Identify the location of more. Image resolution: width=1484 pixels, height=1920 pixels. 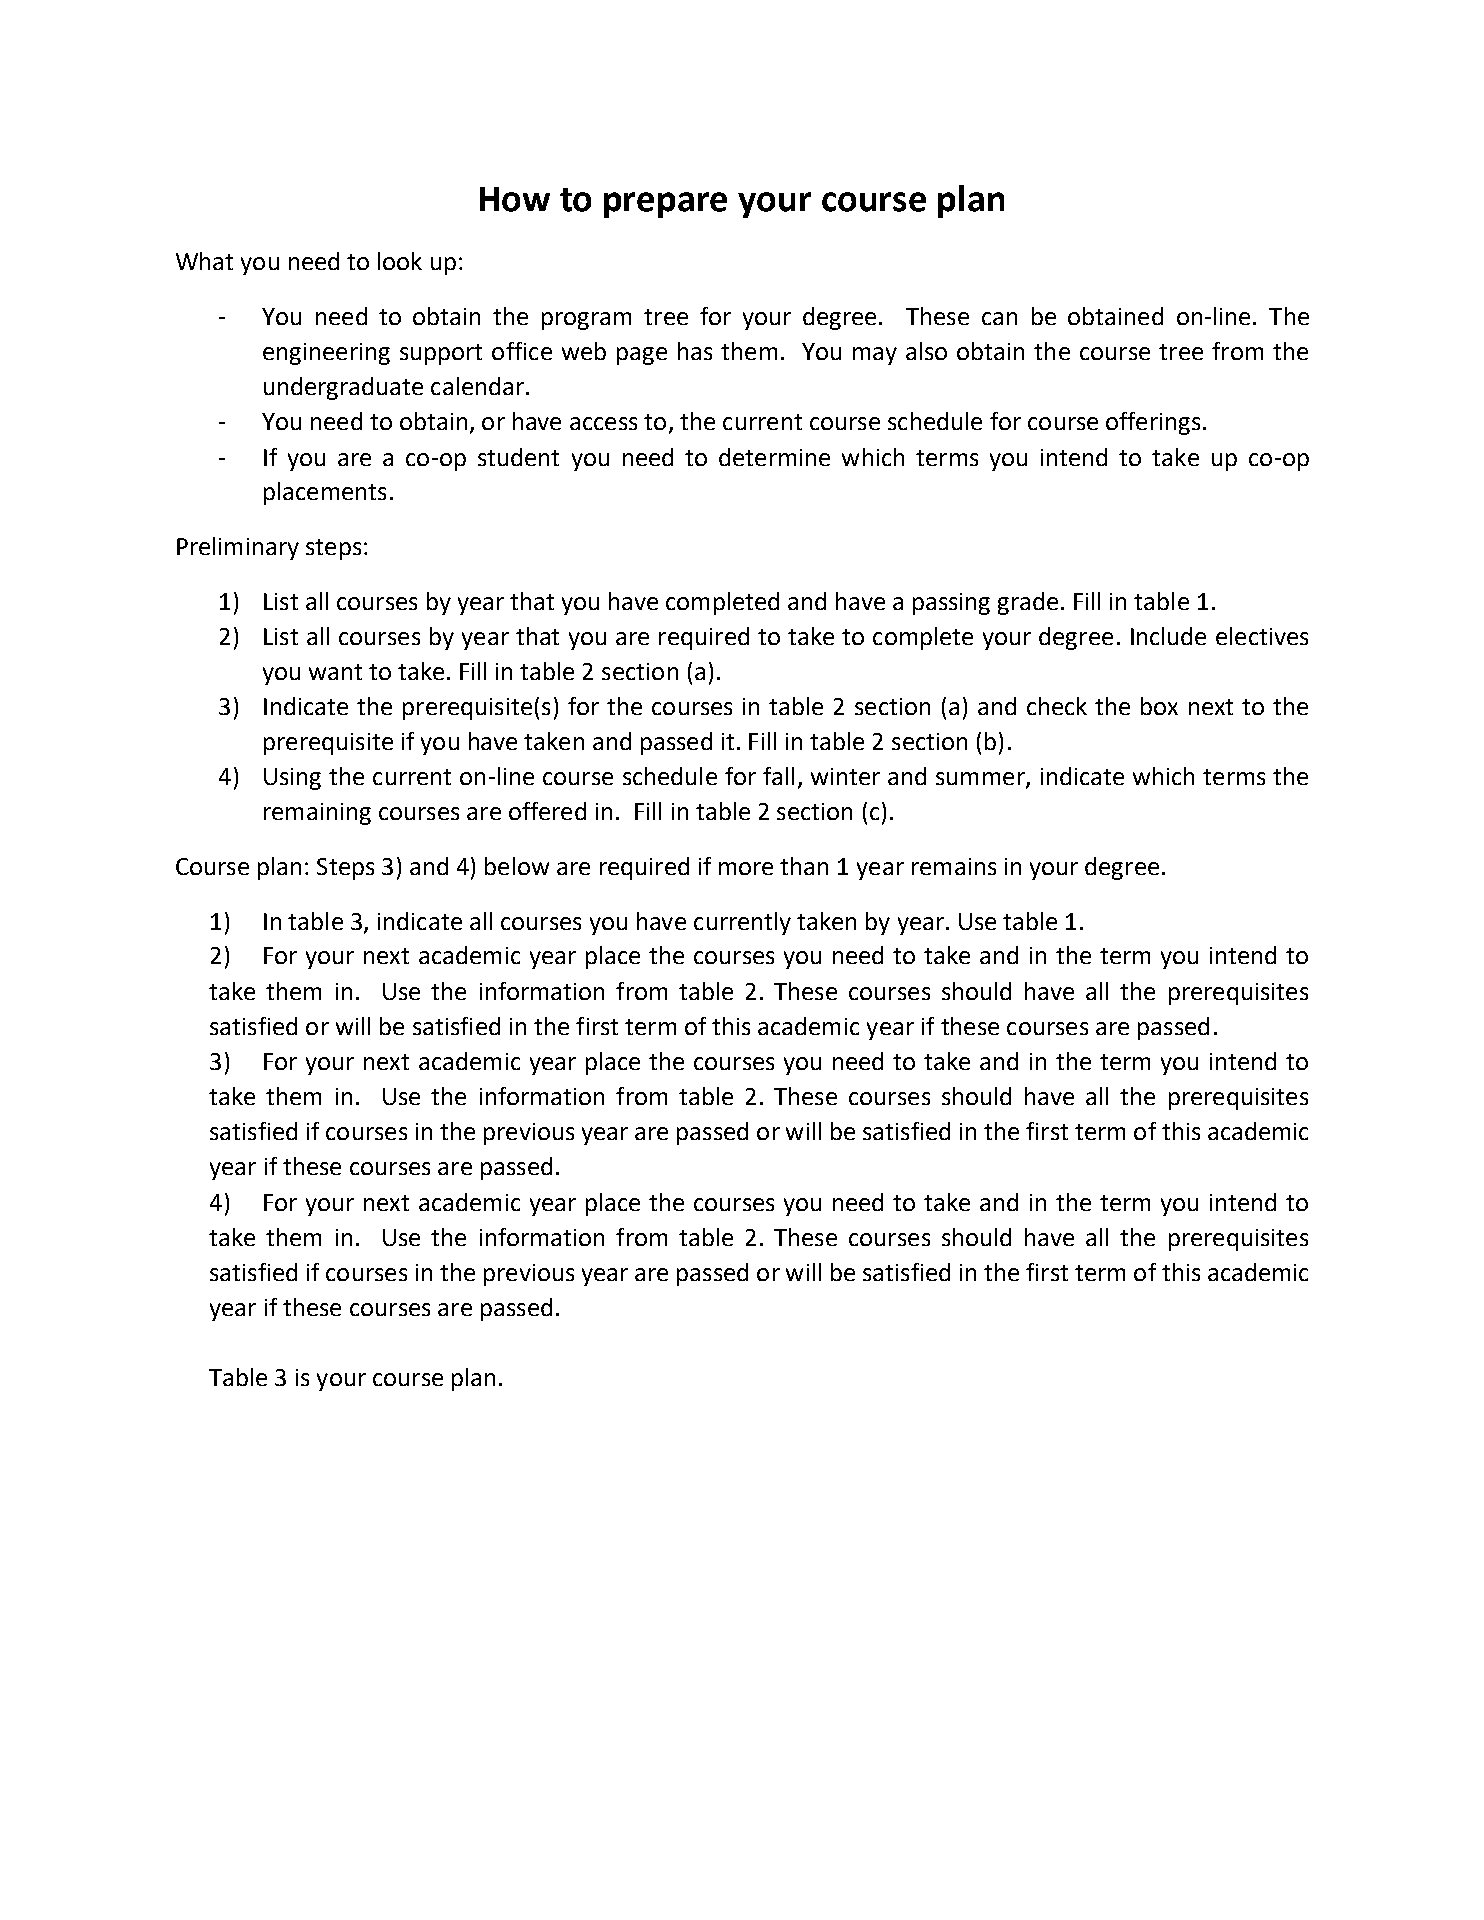
(746, 868).
